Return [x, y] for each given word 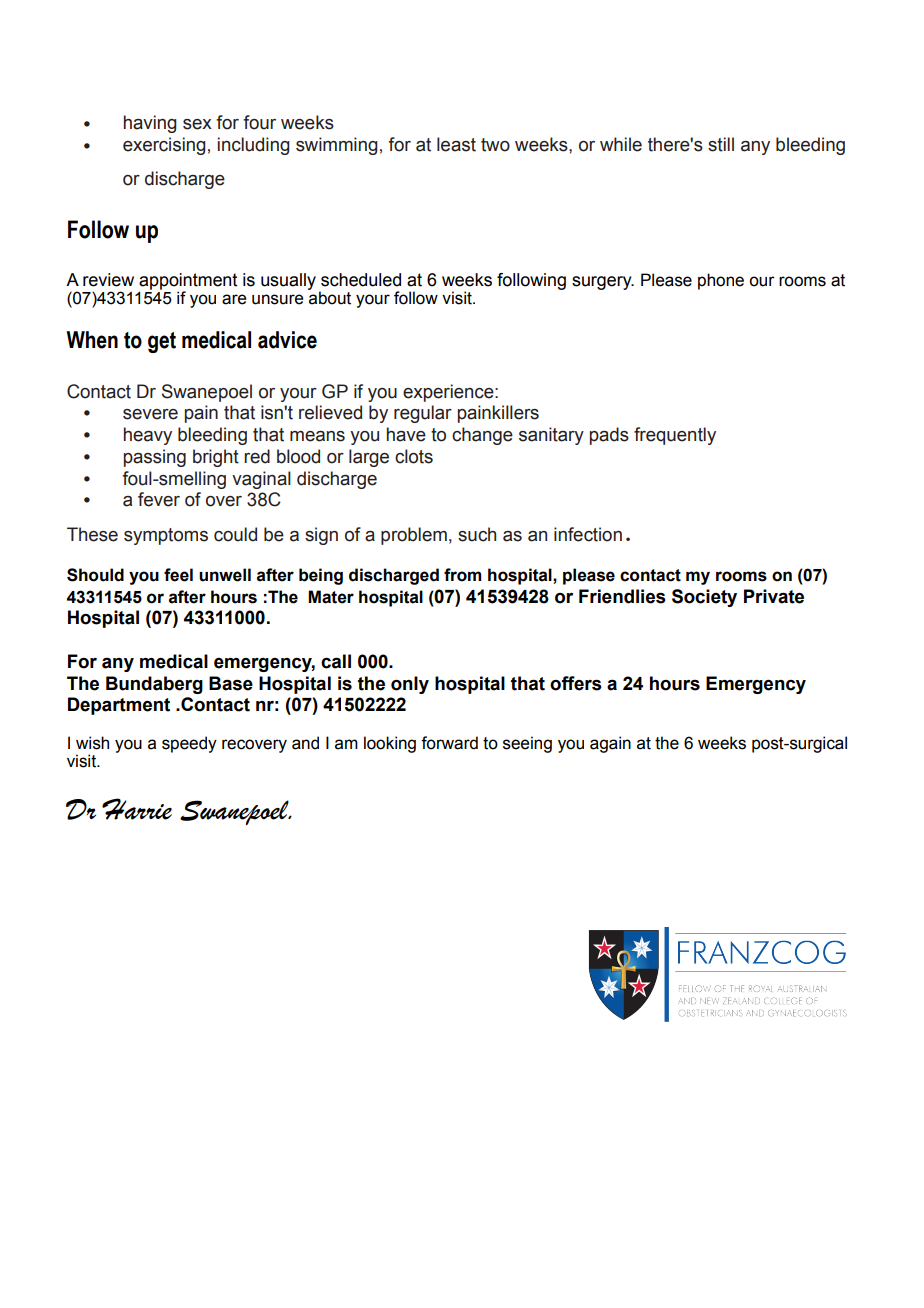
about [330, 298]
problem [414, 536]
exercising [164, 146]
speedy [189, 744]
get [162, 342]
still [721, 144]
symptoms [166, 536]
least [456, 144]
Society [704, 598]
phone [721, 281]
